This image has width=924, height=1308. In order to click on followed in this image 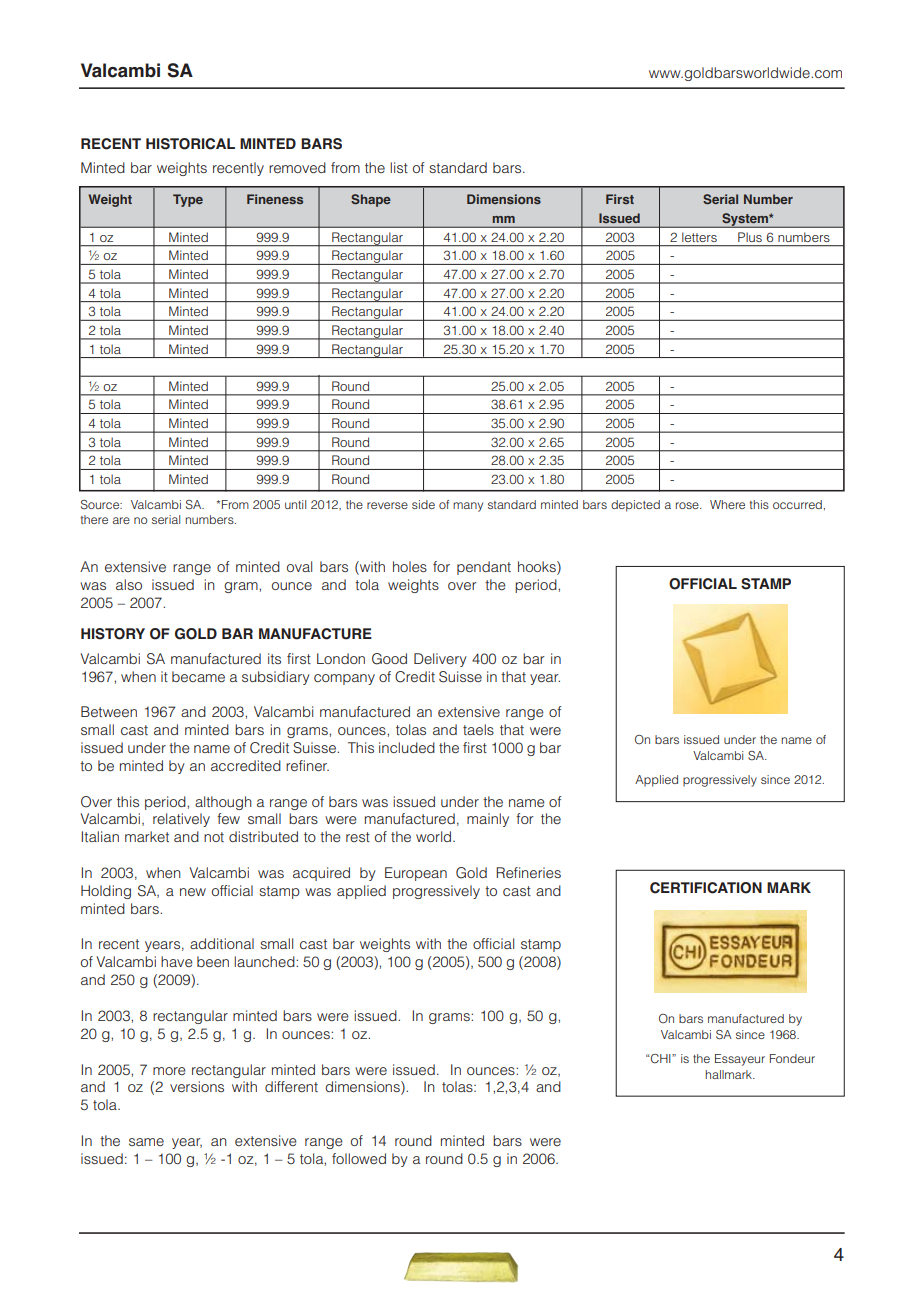, I will do `click(359, 1158)`.
